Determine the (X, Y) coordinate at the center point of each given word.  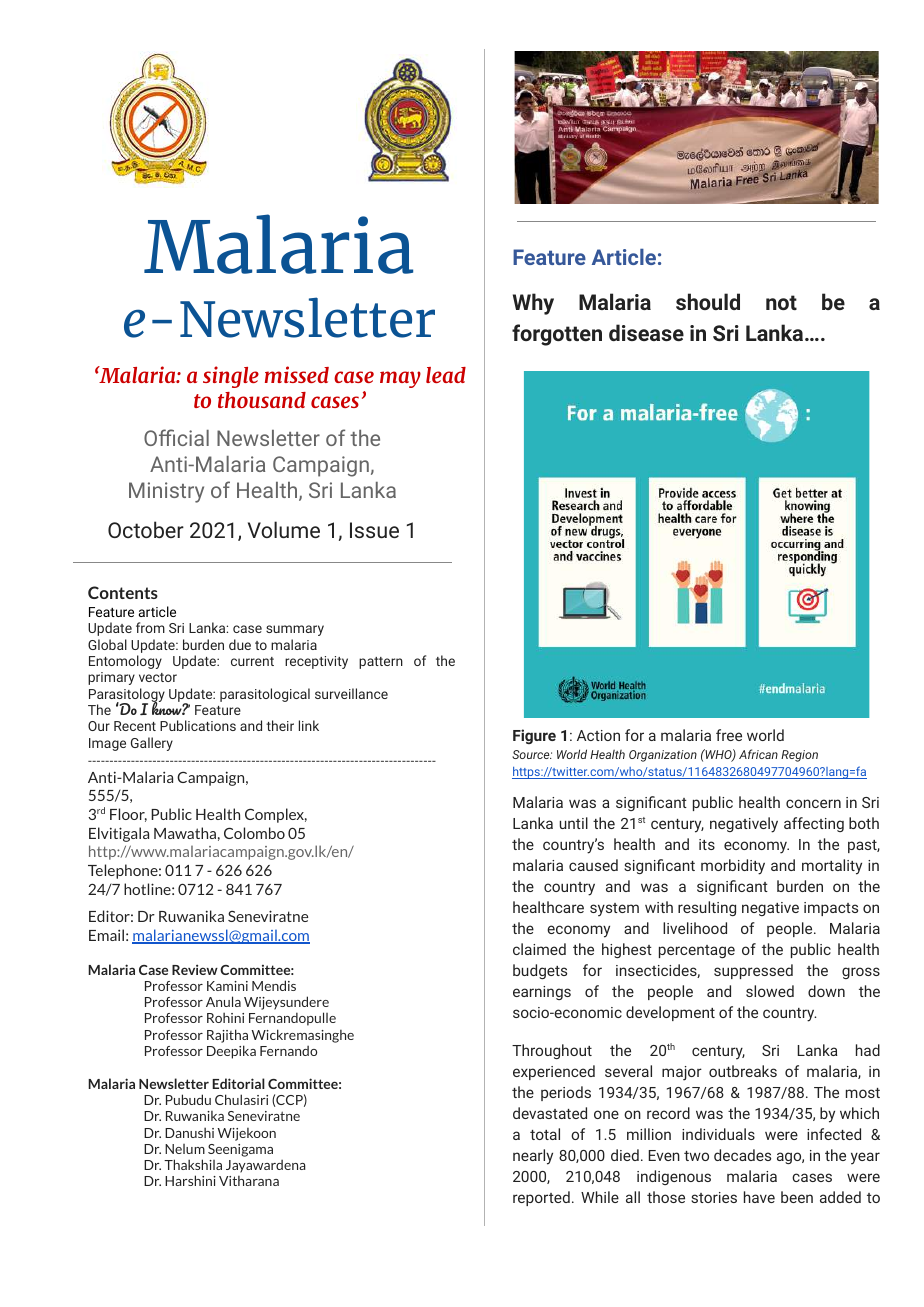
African (758, 754)
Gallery (152, 744)
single (231, 377)
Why (533, 304)
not (781, 302)
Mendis (274, 985)
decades (742, 1155)
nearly (533, 1157)
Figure (534, 736)
